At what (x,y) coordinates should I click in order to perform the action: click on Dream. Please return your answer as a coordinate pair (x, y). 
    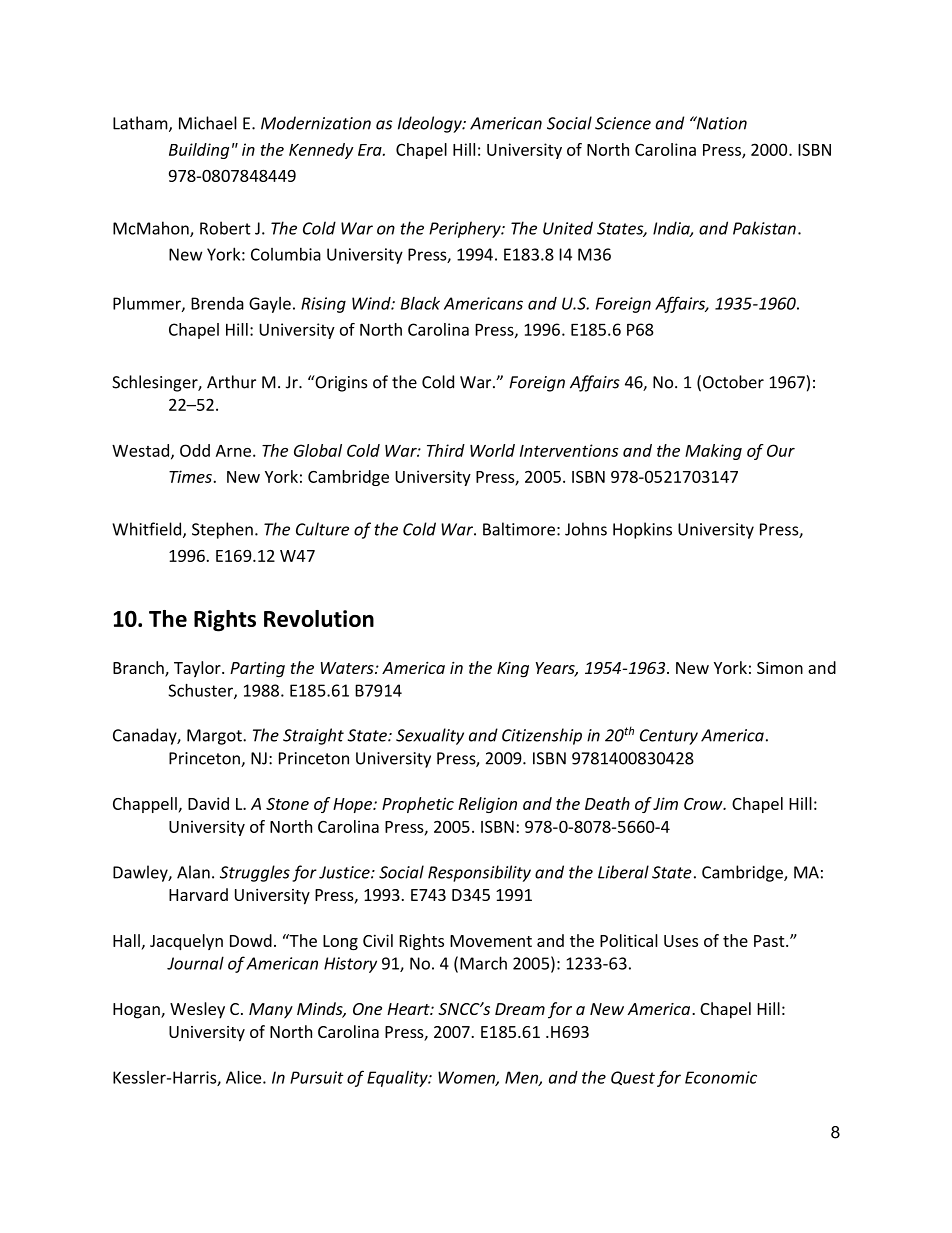
    Looking at the image, I should click on (520, 1009).
